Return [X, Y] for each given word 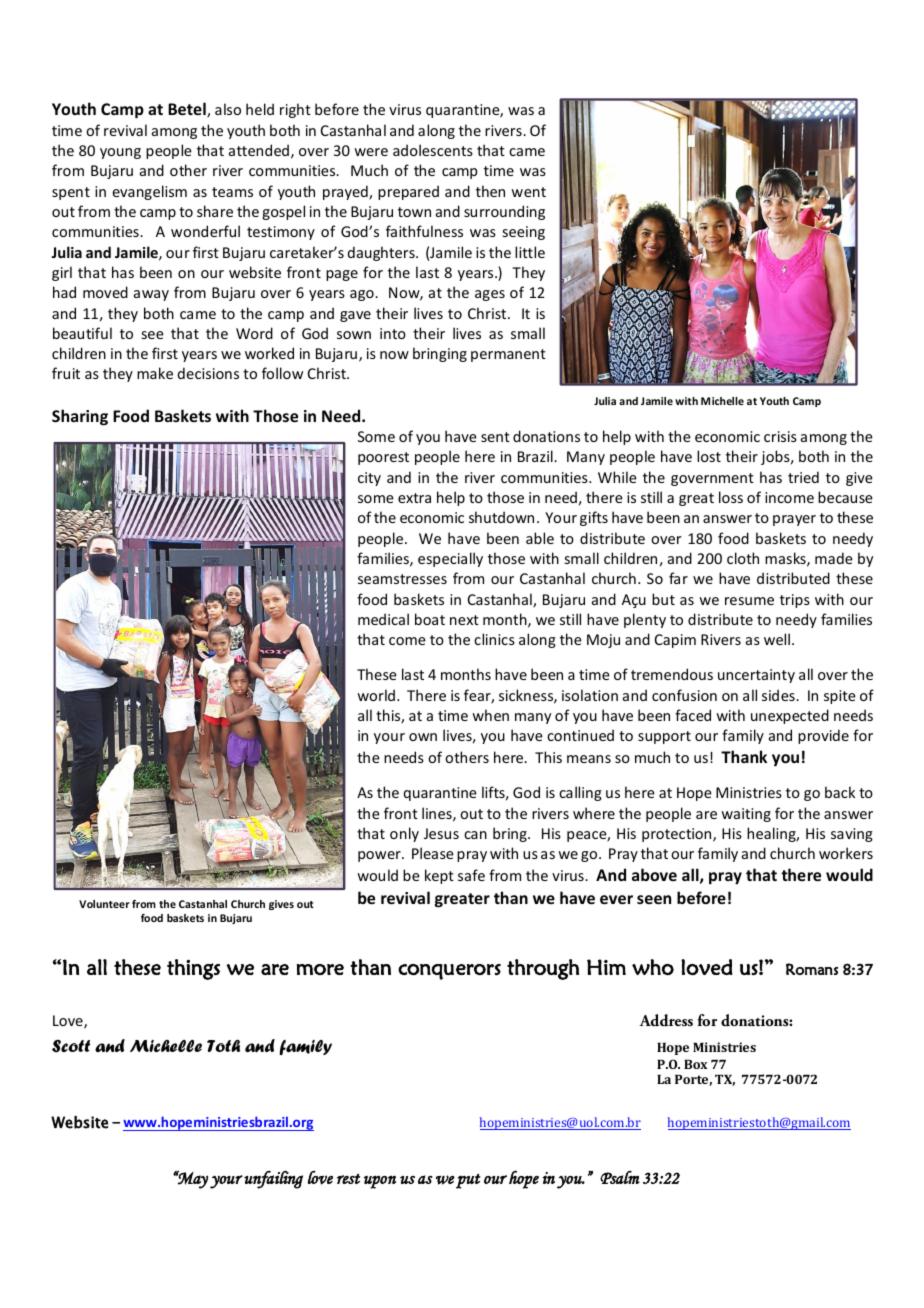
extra [414, 498]
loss [731, 497]
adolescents [433, 150]
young [120, 153]
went [528, 192]
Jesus [441, 833]
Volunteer [104, 904]
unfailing [273, 1179]
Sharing [80, 417]
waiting [746, 815]
